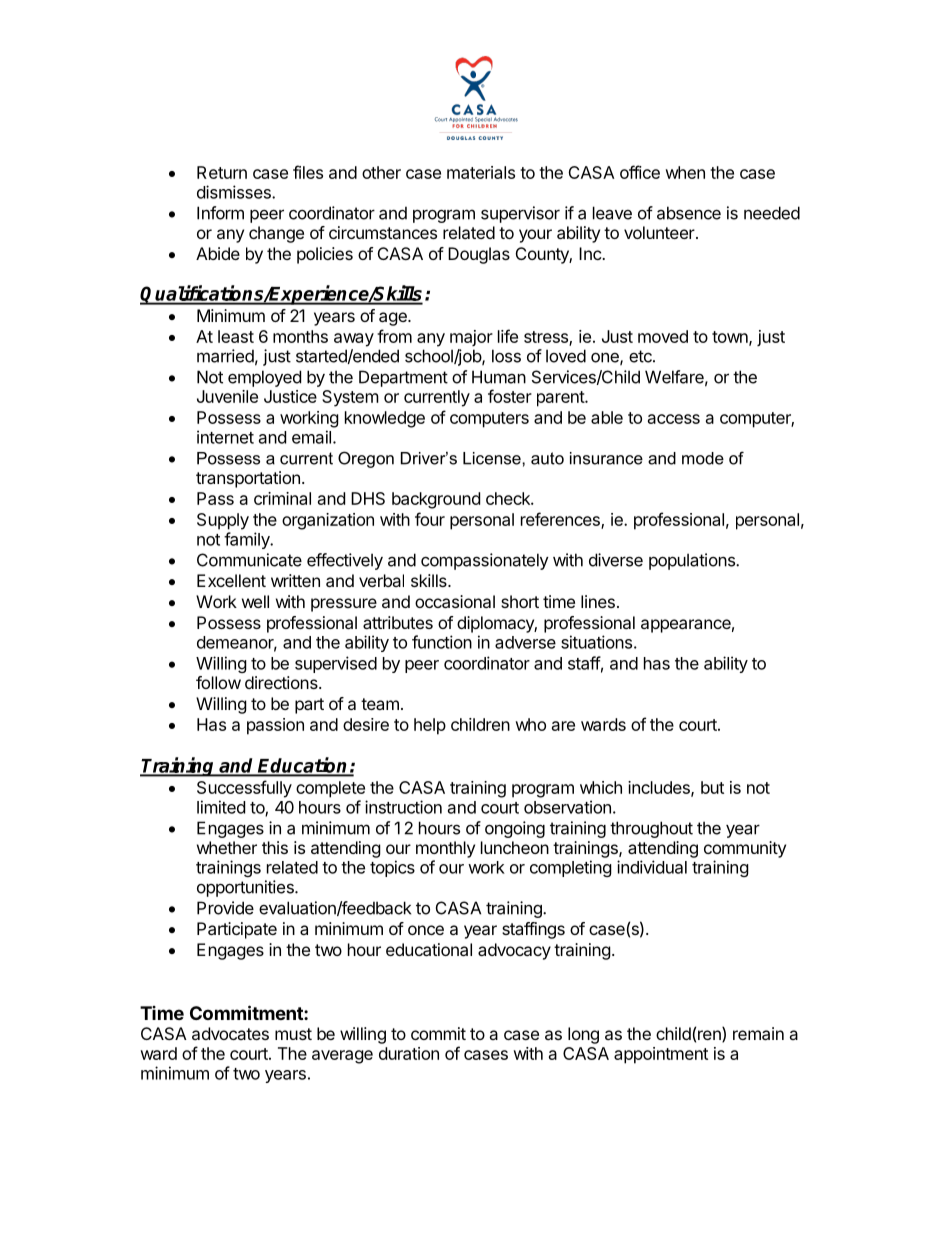 The height and width of the image is (1233, 952). Describe the element at coordinates (693, 561) in the image. I see `populations` at that location.
